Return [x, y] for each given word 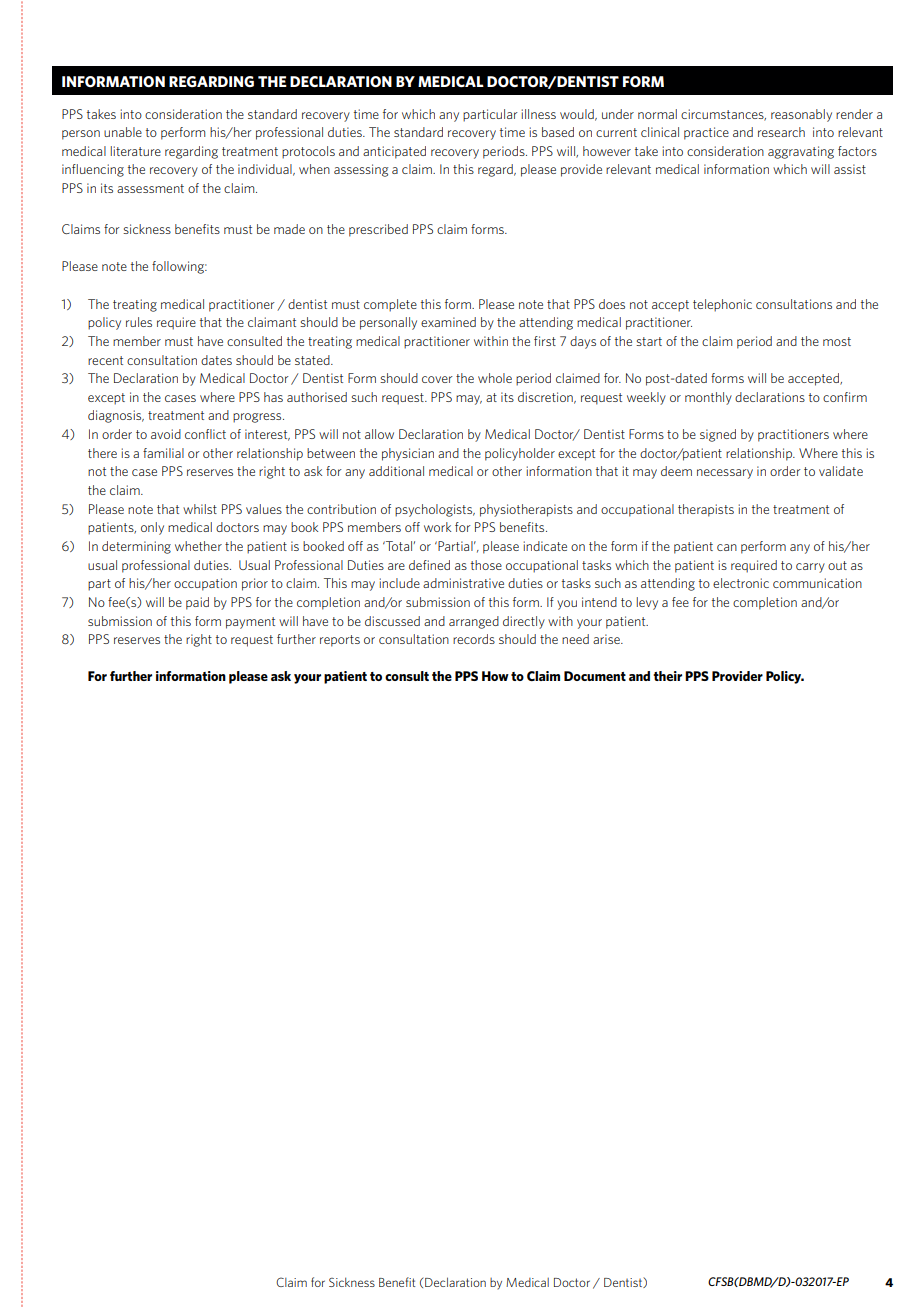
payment [250, 623]
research [781, 132]
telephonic [722, 305]
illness [539, 114]
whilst [200, 509]
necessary [725, 474]
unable [123, 132]
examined [448, 322]
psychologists [435, 510]
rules [139, 322]
